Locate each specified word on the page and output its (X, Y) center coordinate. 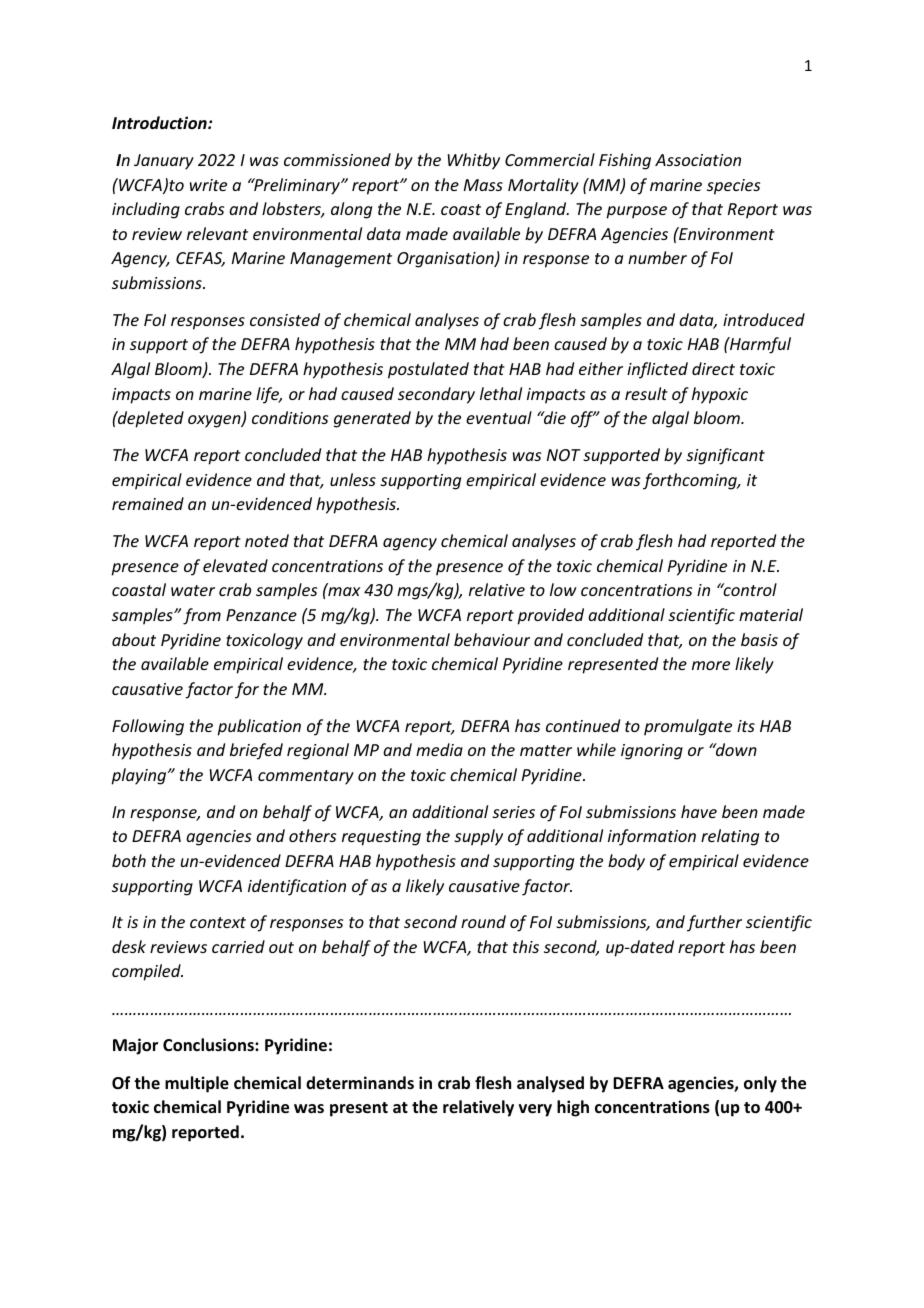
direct (713, 368)
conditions (290, 417)
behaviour (492, 639)
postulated (428, 370)
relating (730, 837)
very (535, 1110)
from (202, 616)
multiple (197, 1084)
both (129, 860)
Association (698, 160)
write (208, 185)
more (711, 665)
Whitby (474, 161)
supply (478, 837)
